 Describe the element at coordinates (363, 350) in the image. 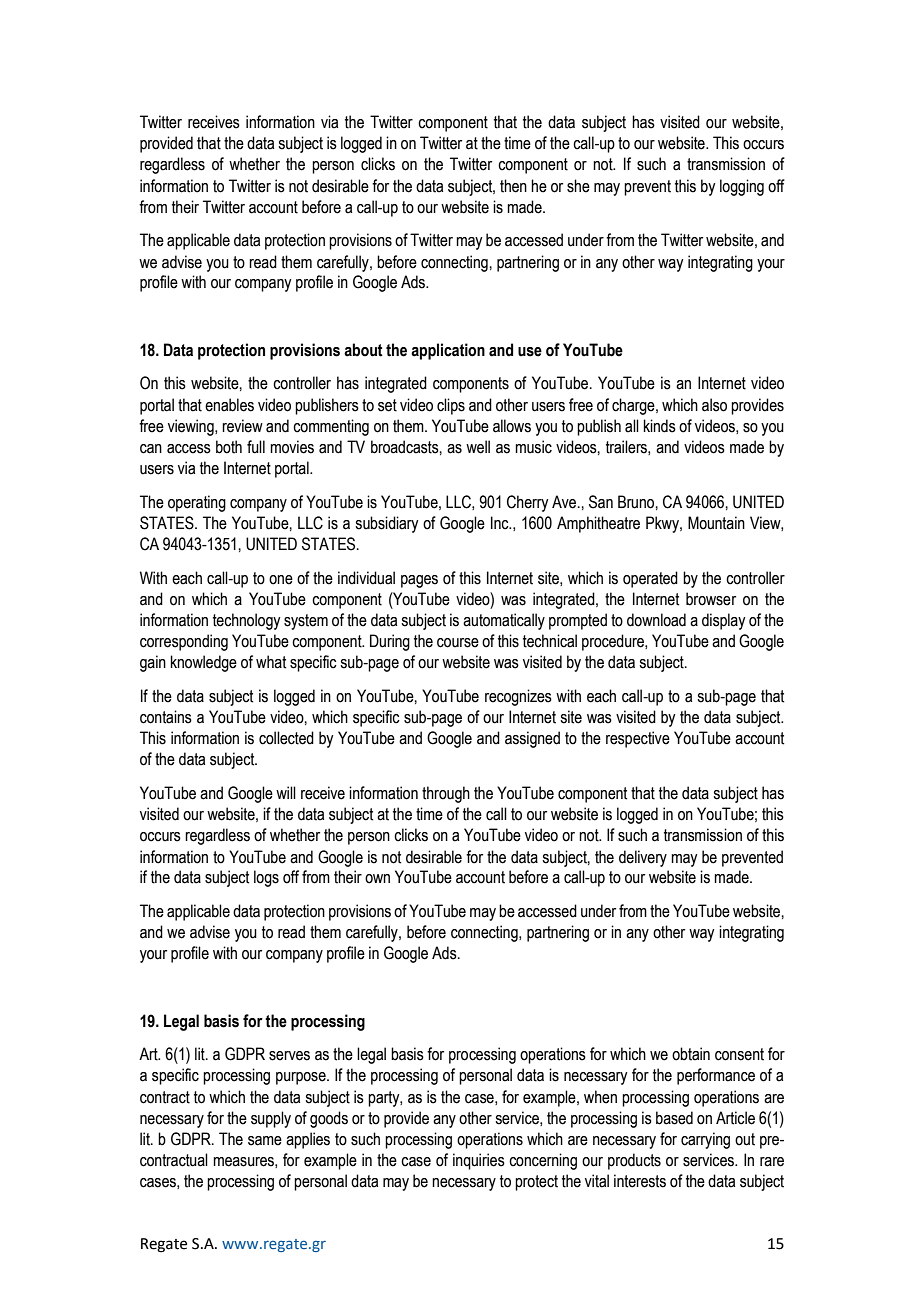

I see `about` at that location.
